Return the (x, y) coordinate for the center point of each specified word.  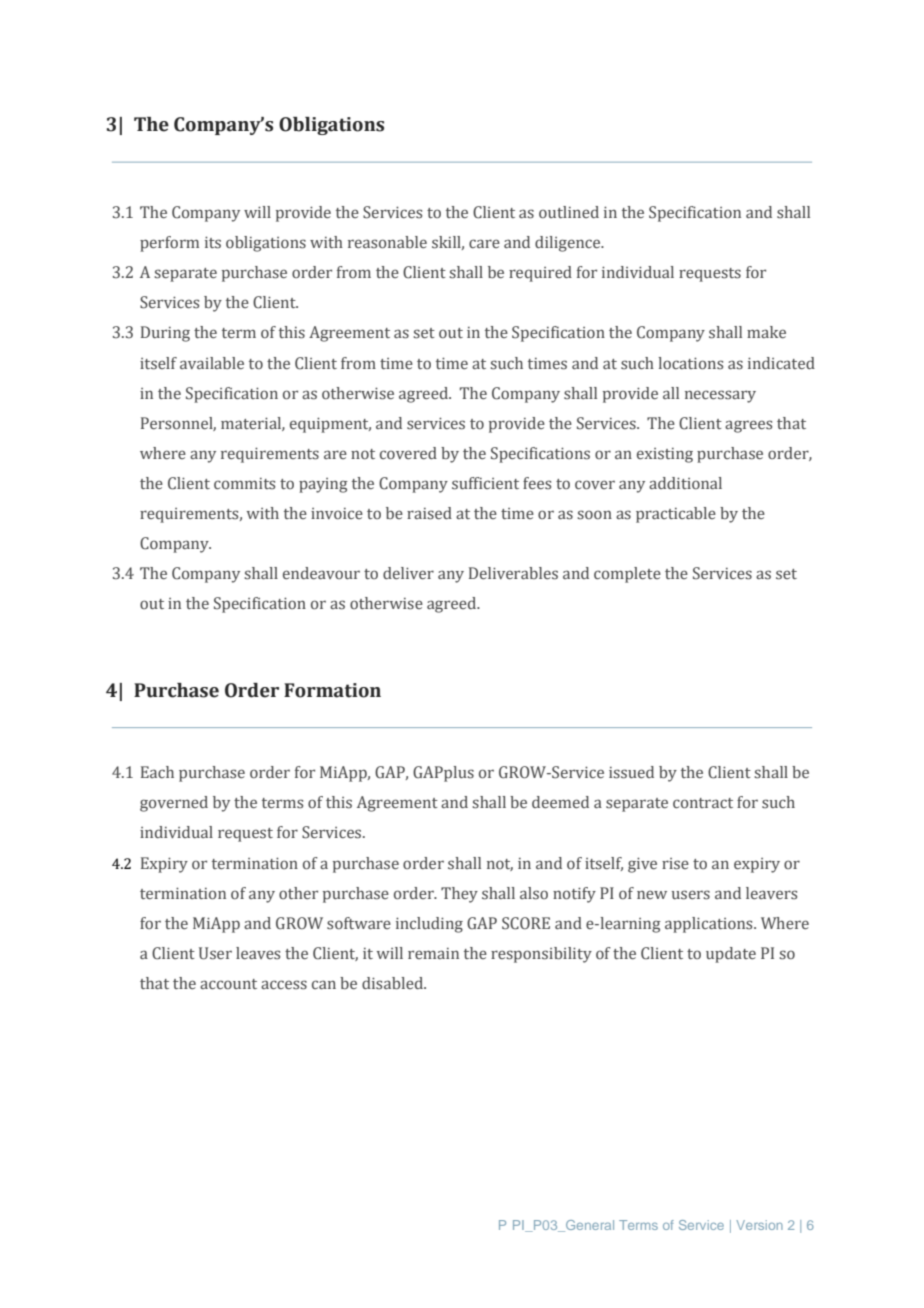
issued (631, 772)
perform (169, 244)
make (766, 332)
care (484, 243)
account (228, 984)
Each (157, 772)
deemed (560, 802)
